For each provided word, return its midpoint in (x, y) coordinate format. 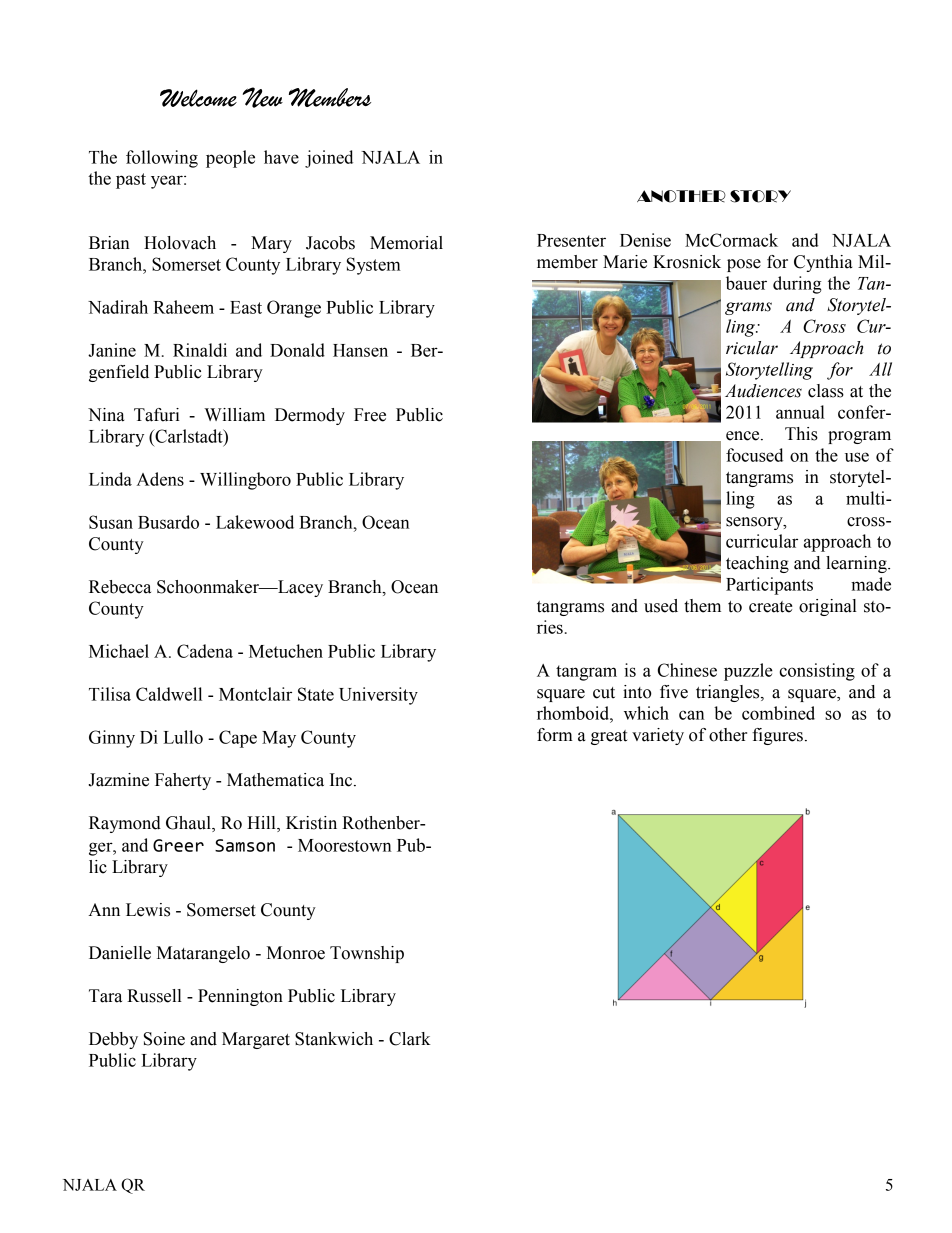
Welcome (198, 98)
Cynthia (823, 263)
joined (329, 159)
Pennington (240, 997)
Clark (410, 1039)
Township (367, 954)
